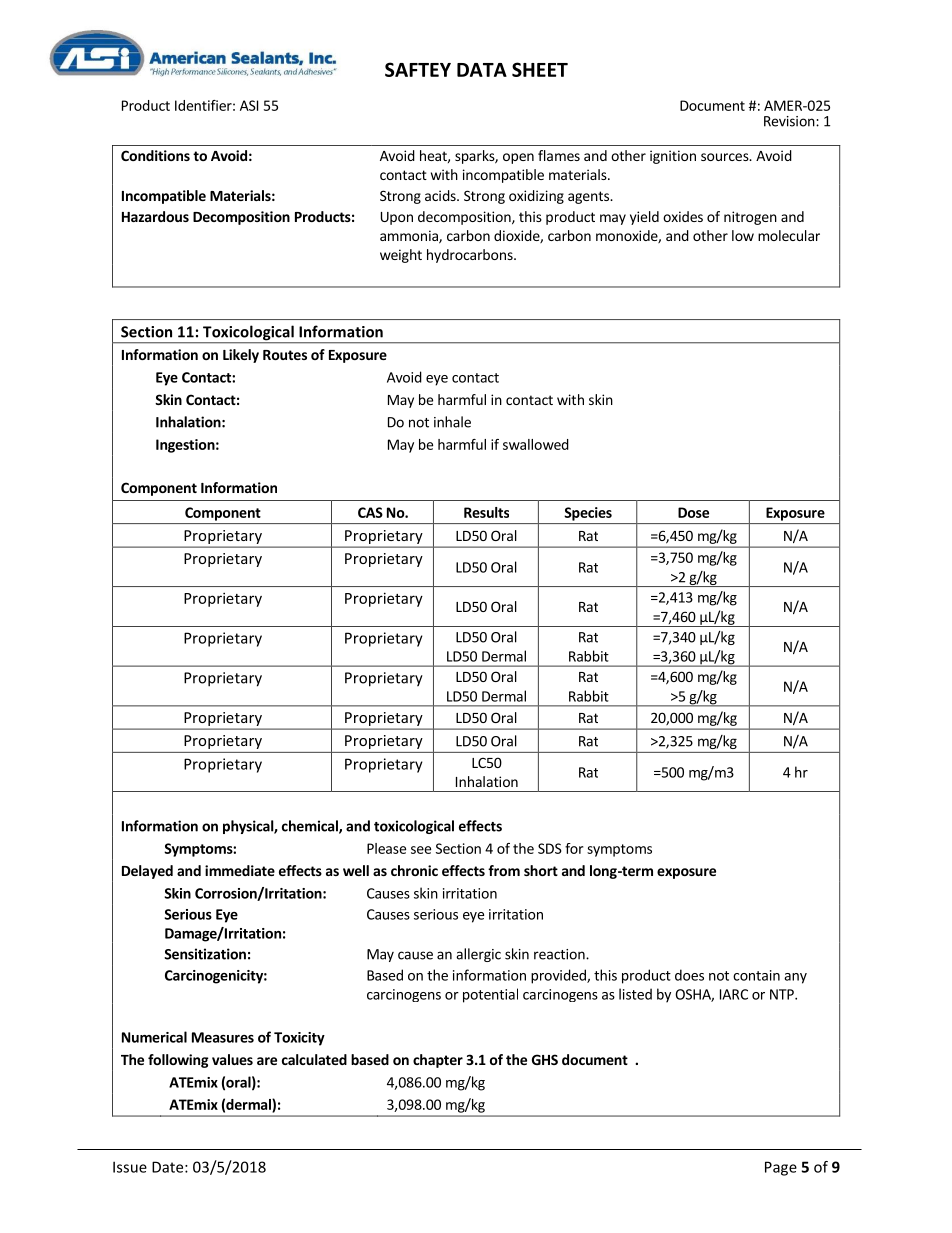 Image resolution: width=952 pixels, height=1233 pixels. What do you see at coordinates (486, 512) in the document?
I see `Results` at bounding box center [486, 512].
